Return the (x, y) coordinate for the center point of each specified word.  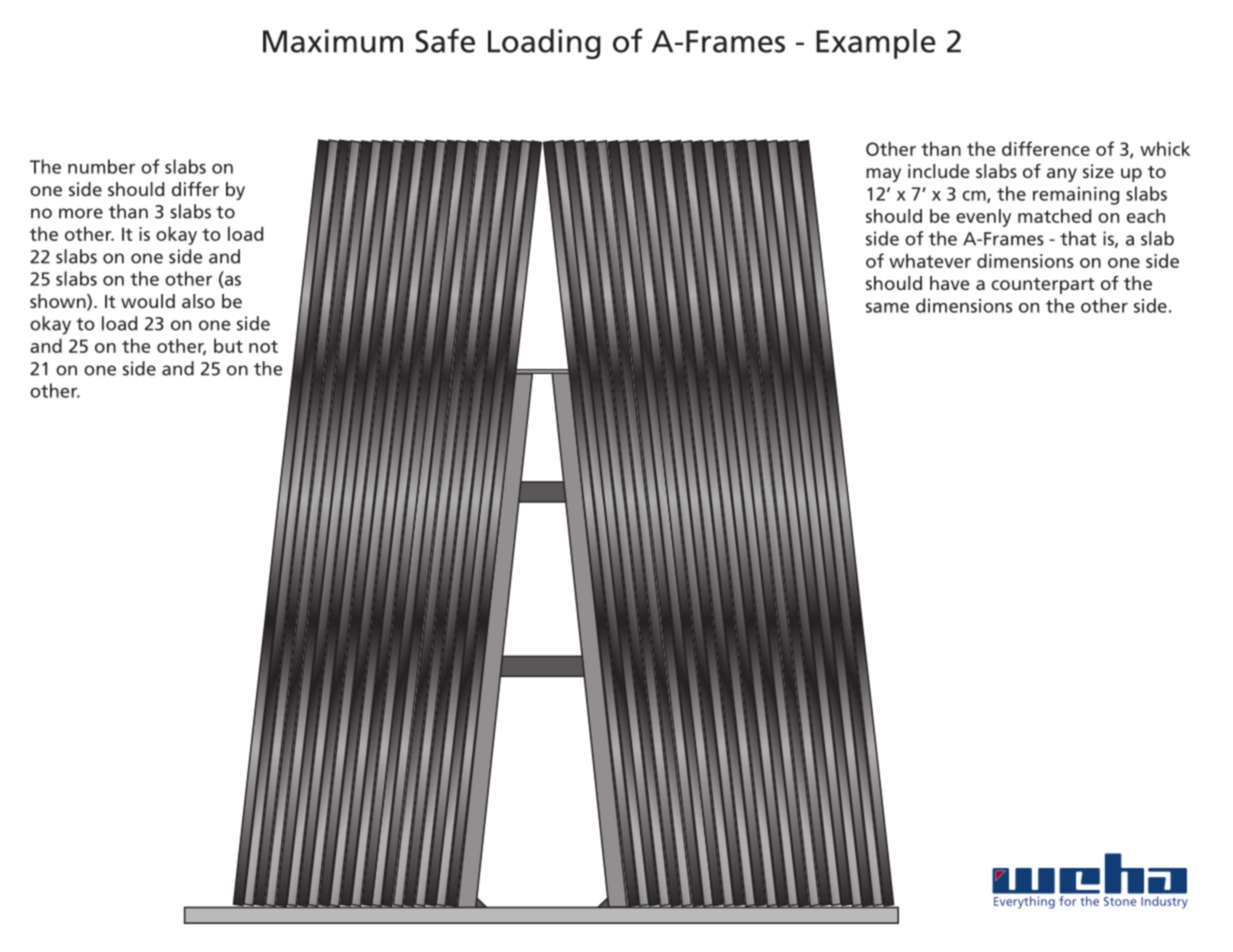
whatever (930, 260)
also (198, 301)
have (949, 283)
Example (876, 44)
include (938, 171)
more (81, 213)
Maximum (333, 41)
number (101, 166)
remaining (1076, 196)
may (883, 175)
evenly (983, 218)
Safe (445, 40)
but (228, 345)
